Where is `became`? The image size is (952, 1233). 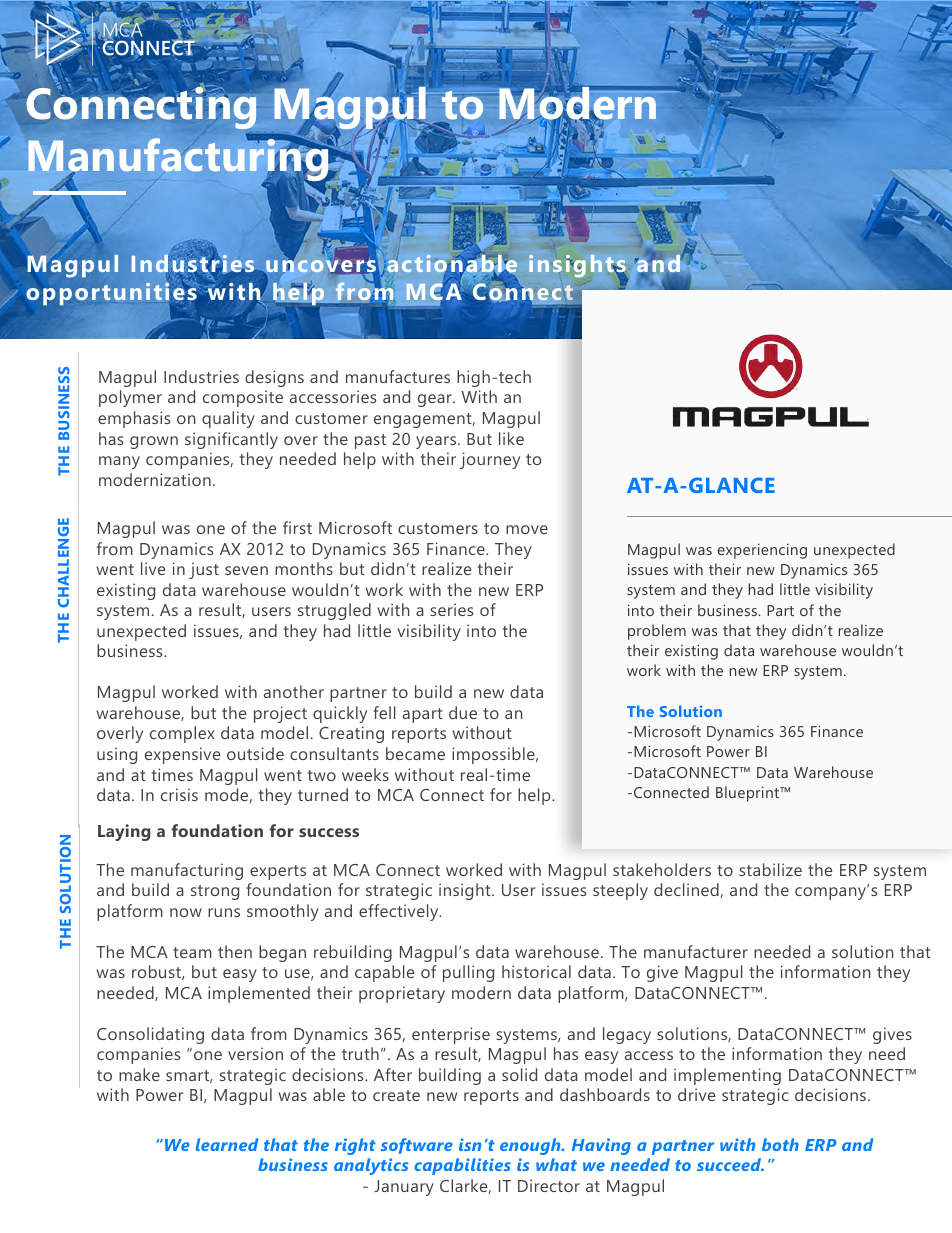
became is located at coordinates (415, 753).
